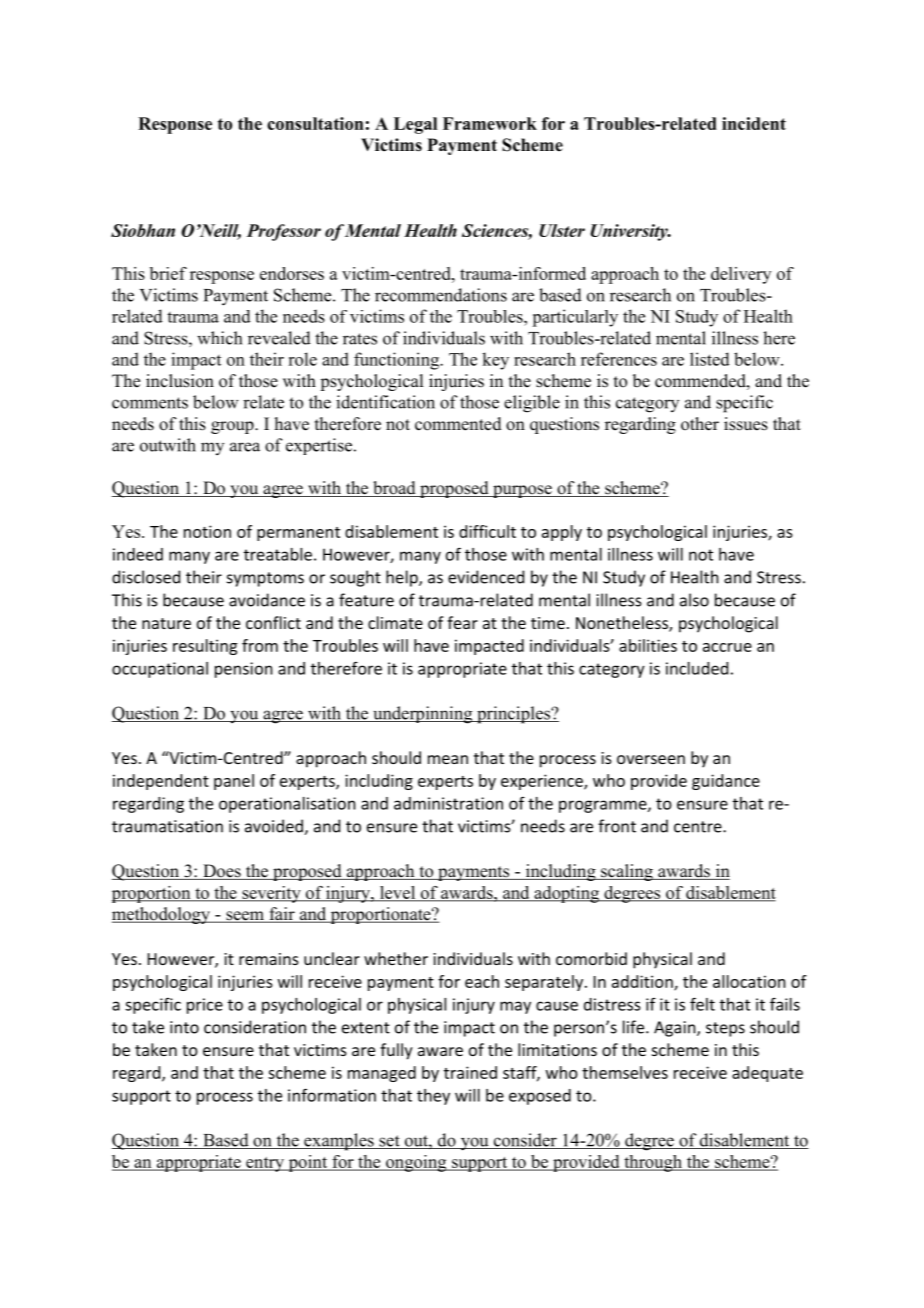 The image size is (924, 1308). What do you see at coordinates (727, 647) in the screenshot?
I see `accrue` at bounding box center [727, 647].
